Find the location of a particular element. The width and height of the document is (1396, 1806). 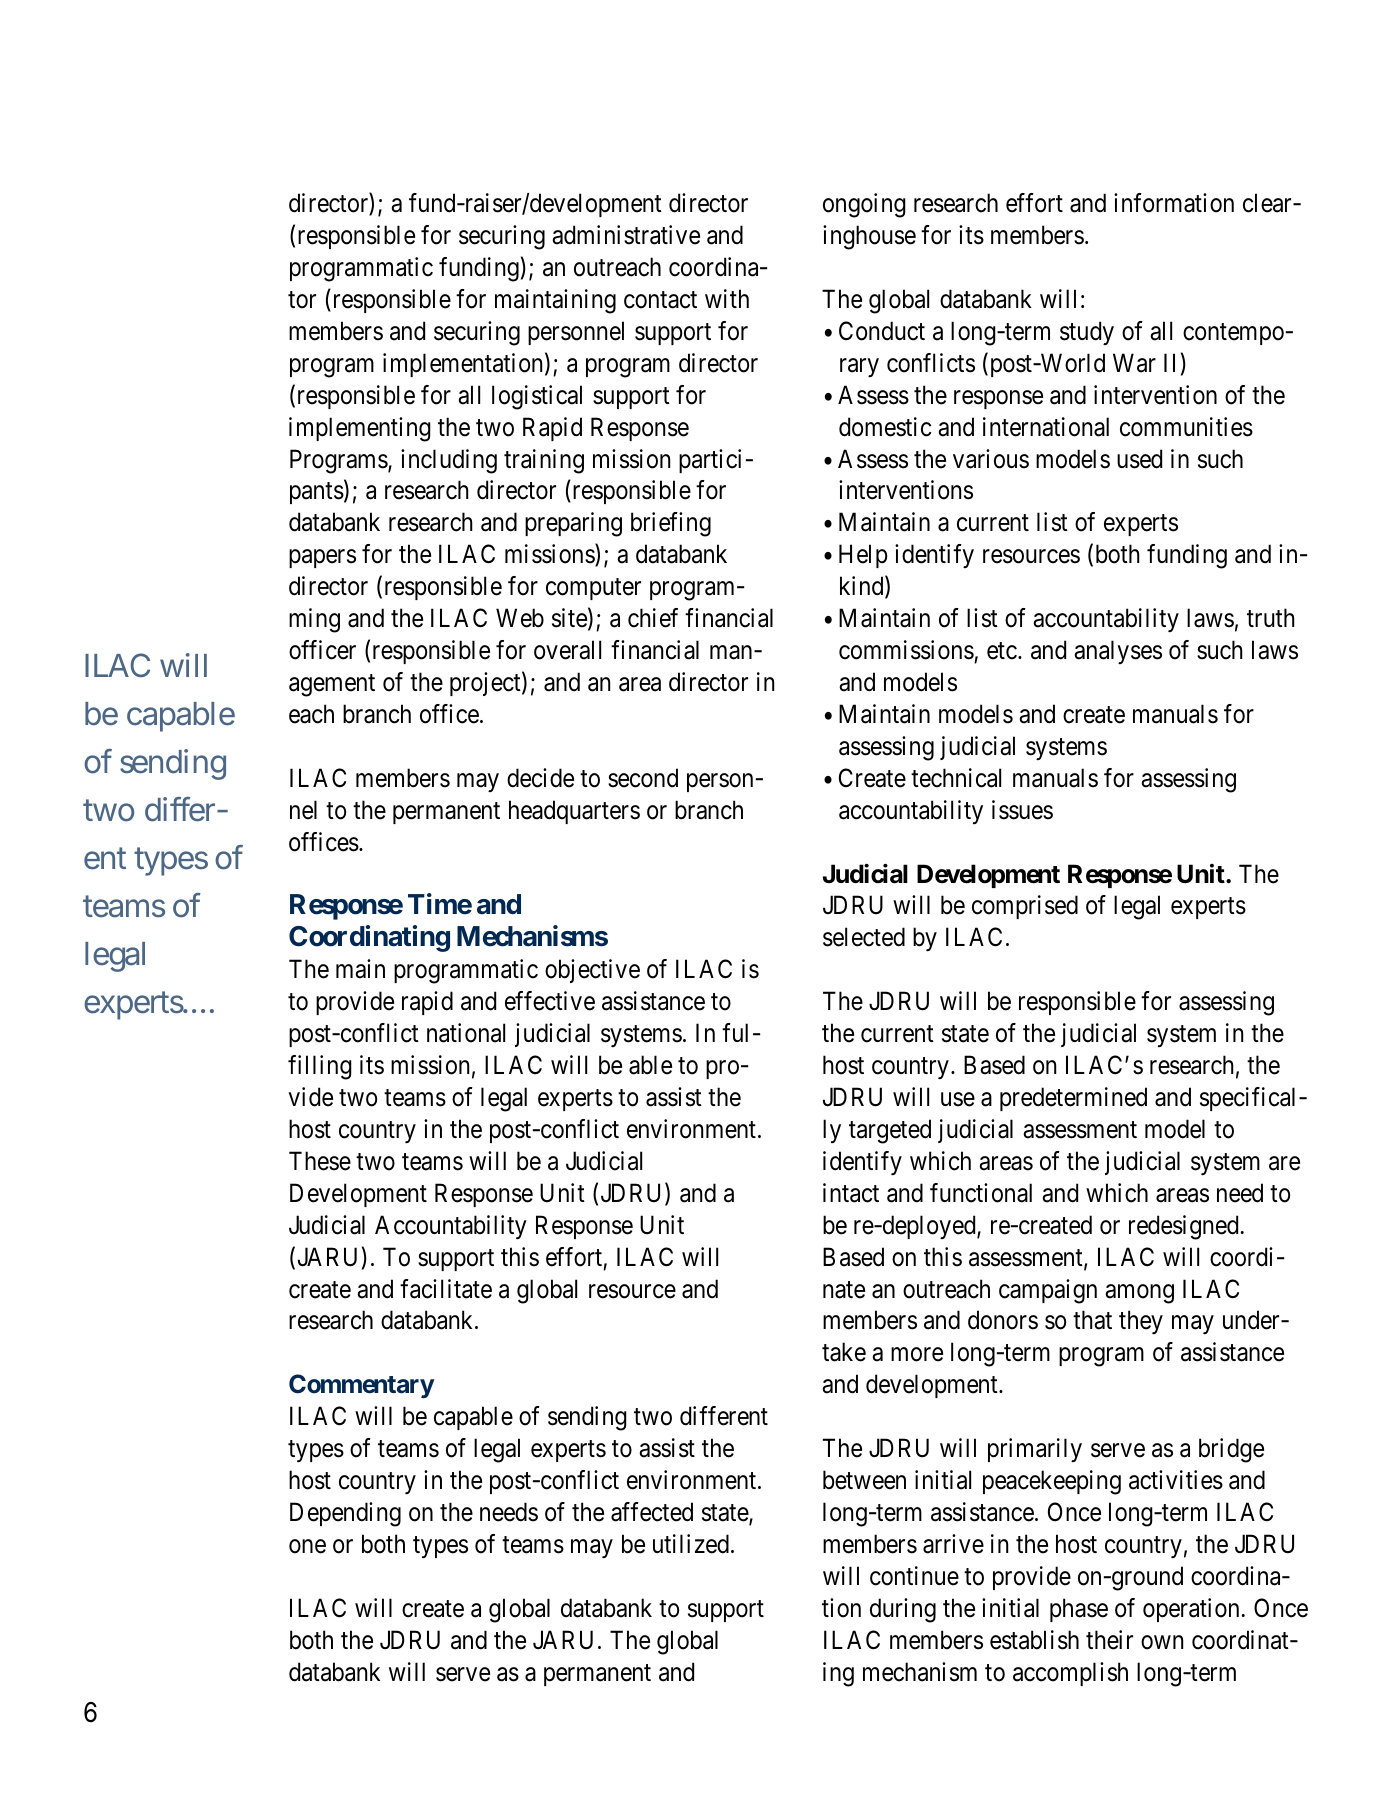

These is located at coordinates (320, 1161).
